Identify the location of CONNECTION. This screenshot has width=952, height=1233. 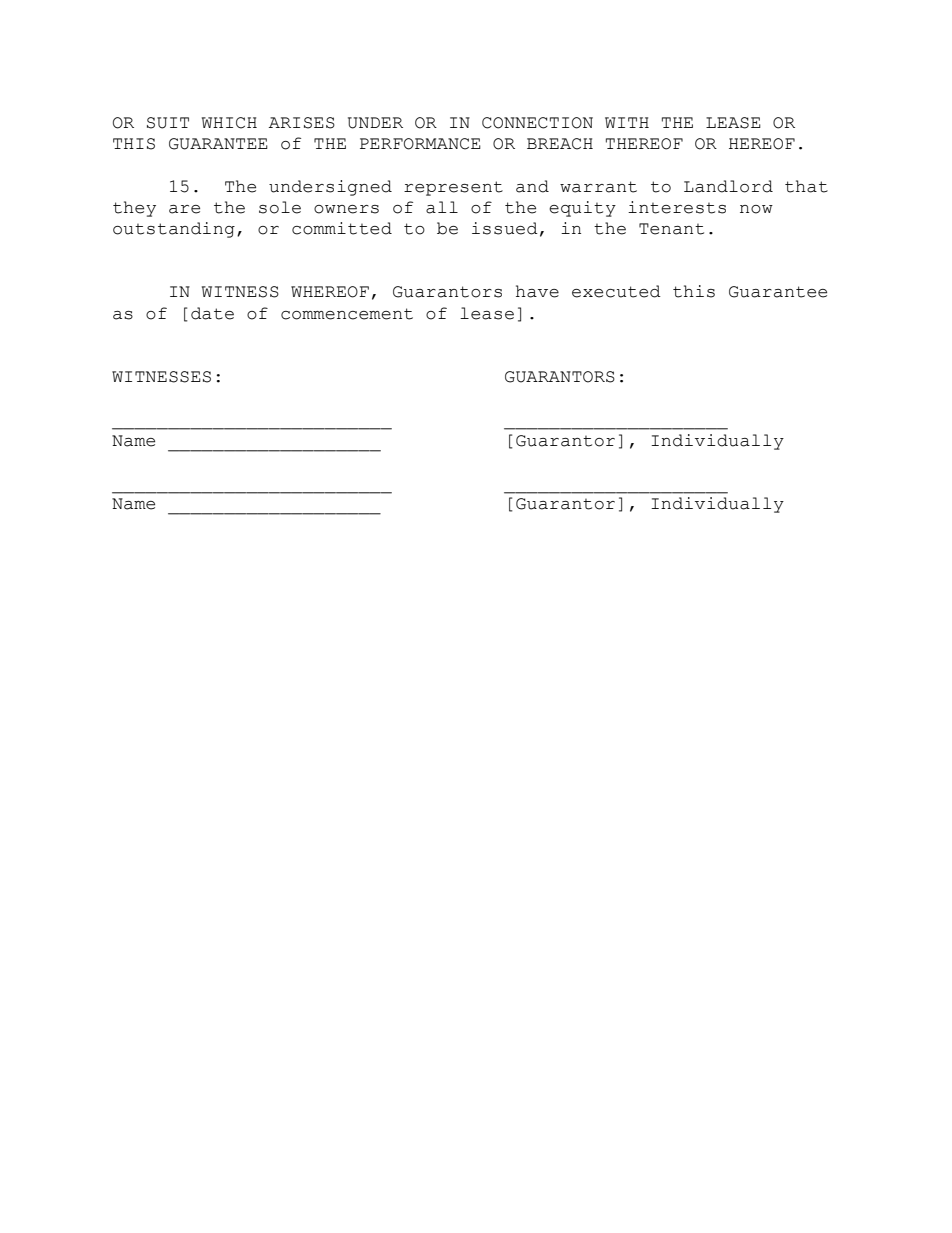
(537, 123).
